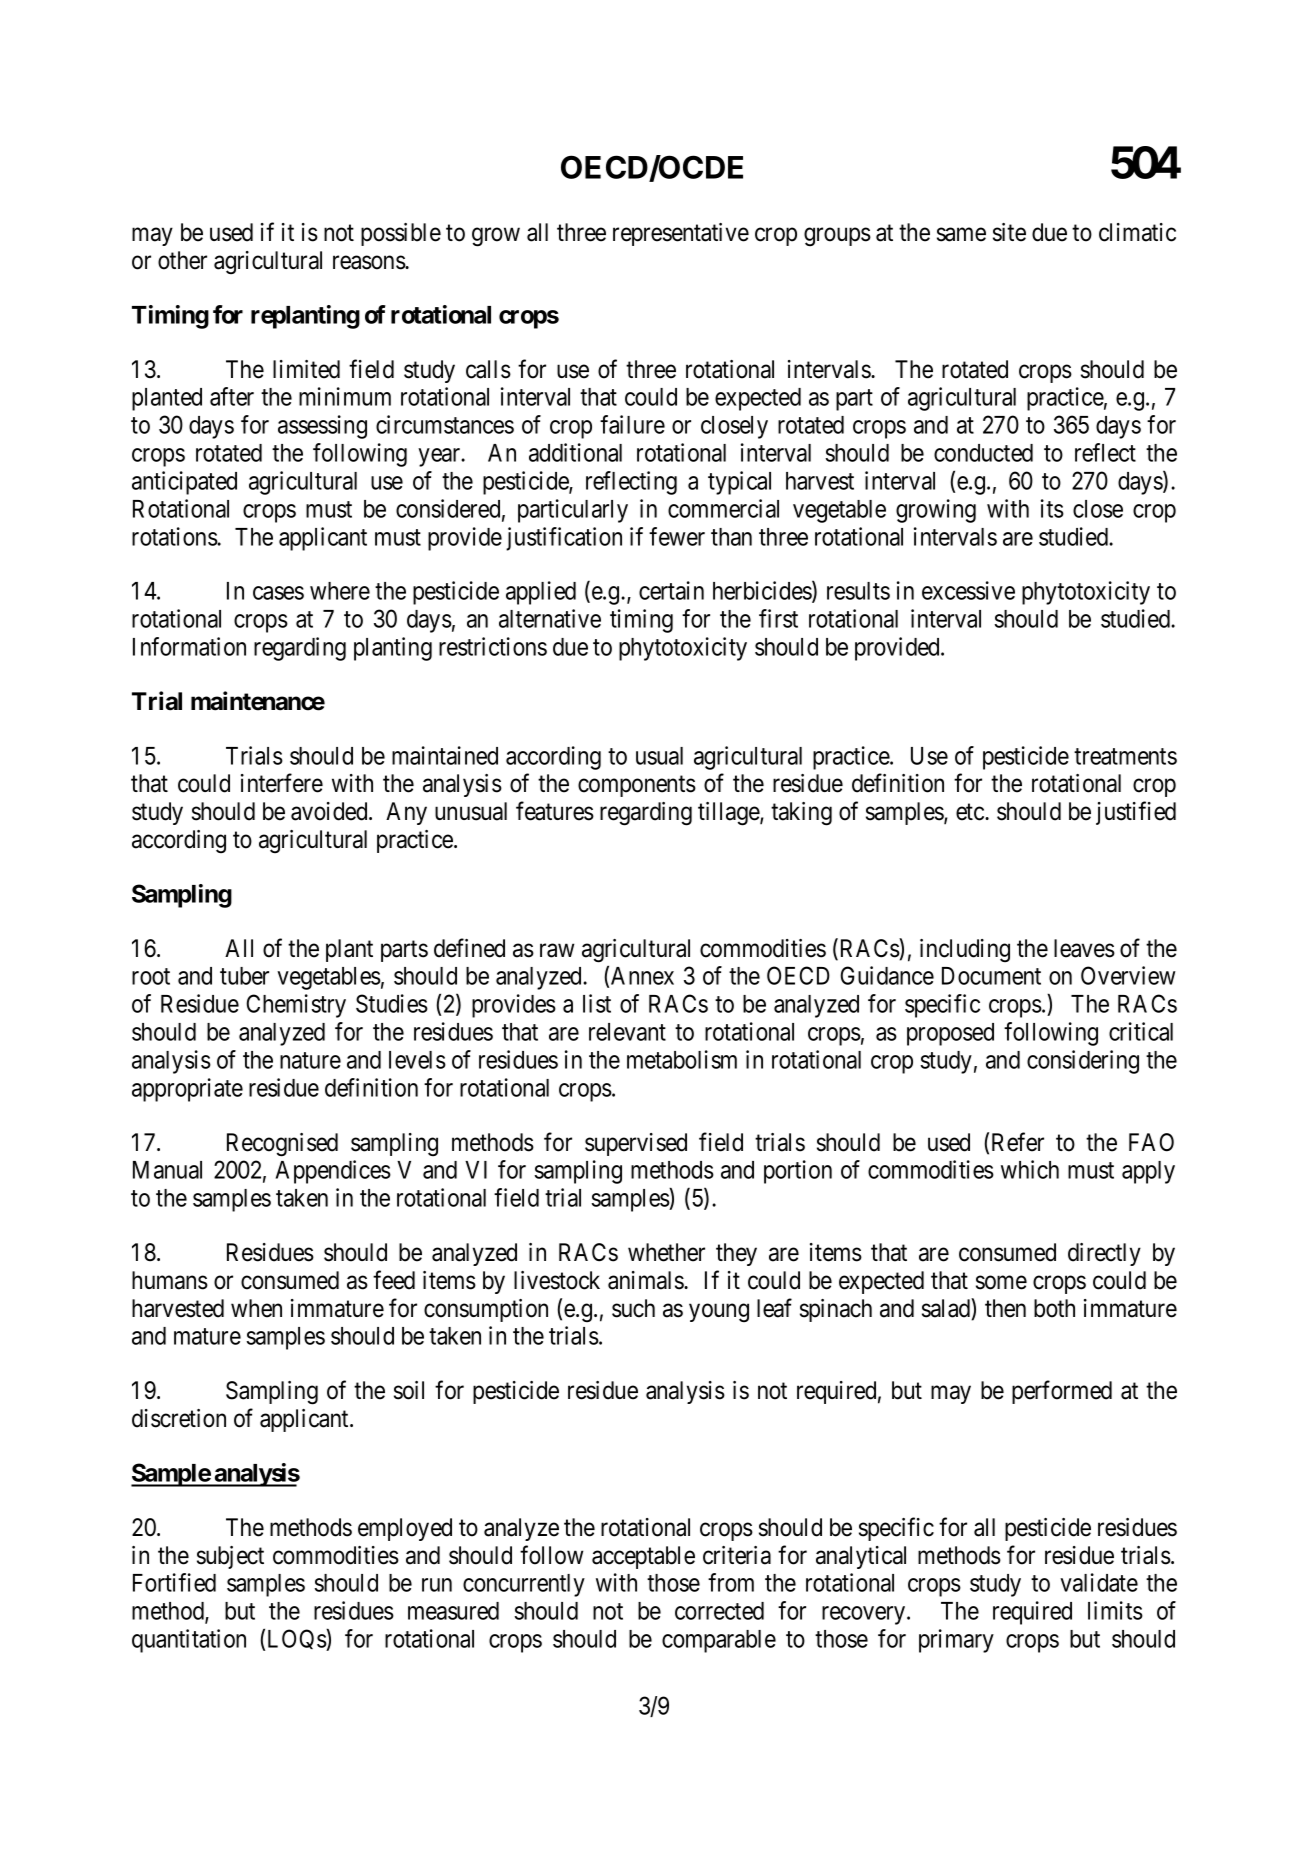 The width and height of the document is (1313, 1858). What do you see at coordinates (230, 1557) in the document?
I see `subject` at bounding box center [230, 1557].
